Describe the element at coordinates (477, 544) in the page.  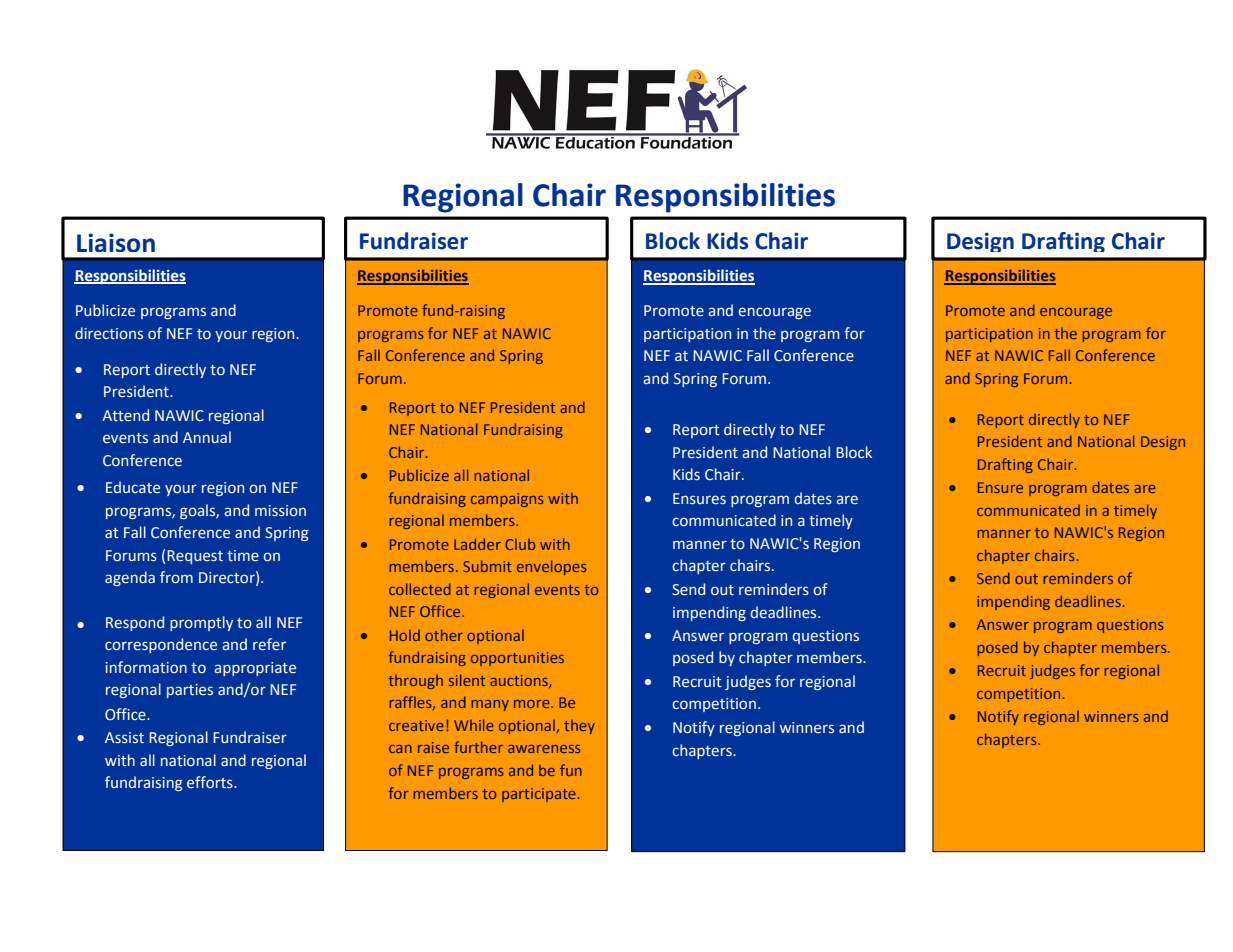
I see `Ladder` at that location.
